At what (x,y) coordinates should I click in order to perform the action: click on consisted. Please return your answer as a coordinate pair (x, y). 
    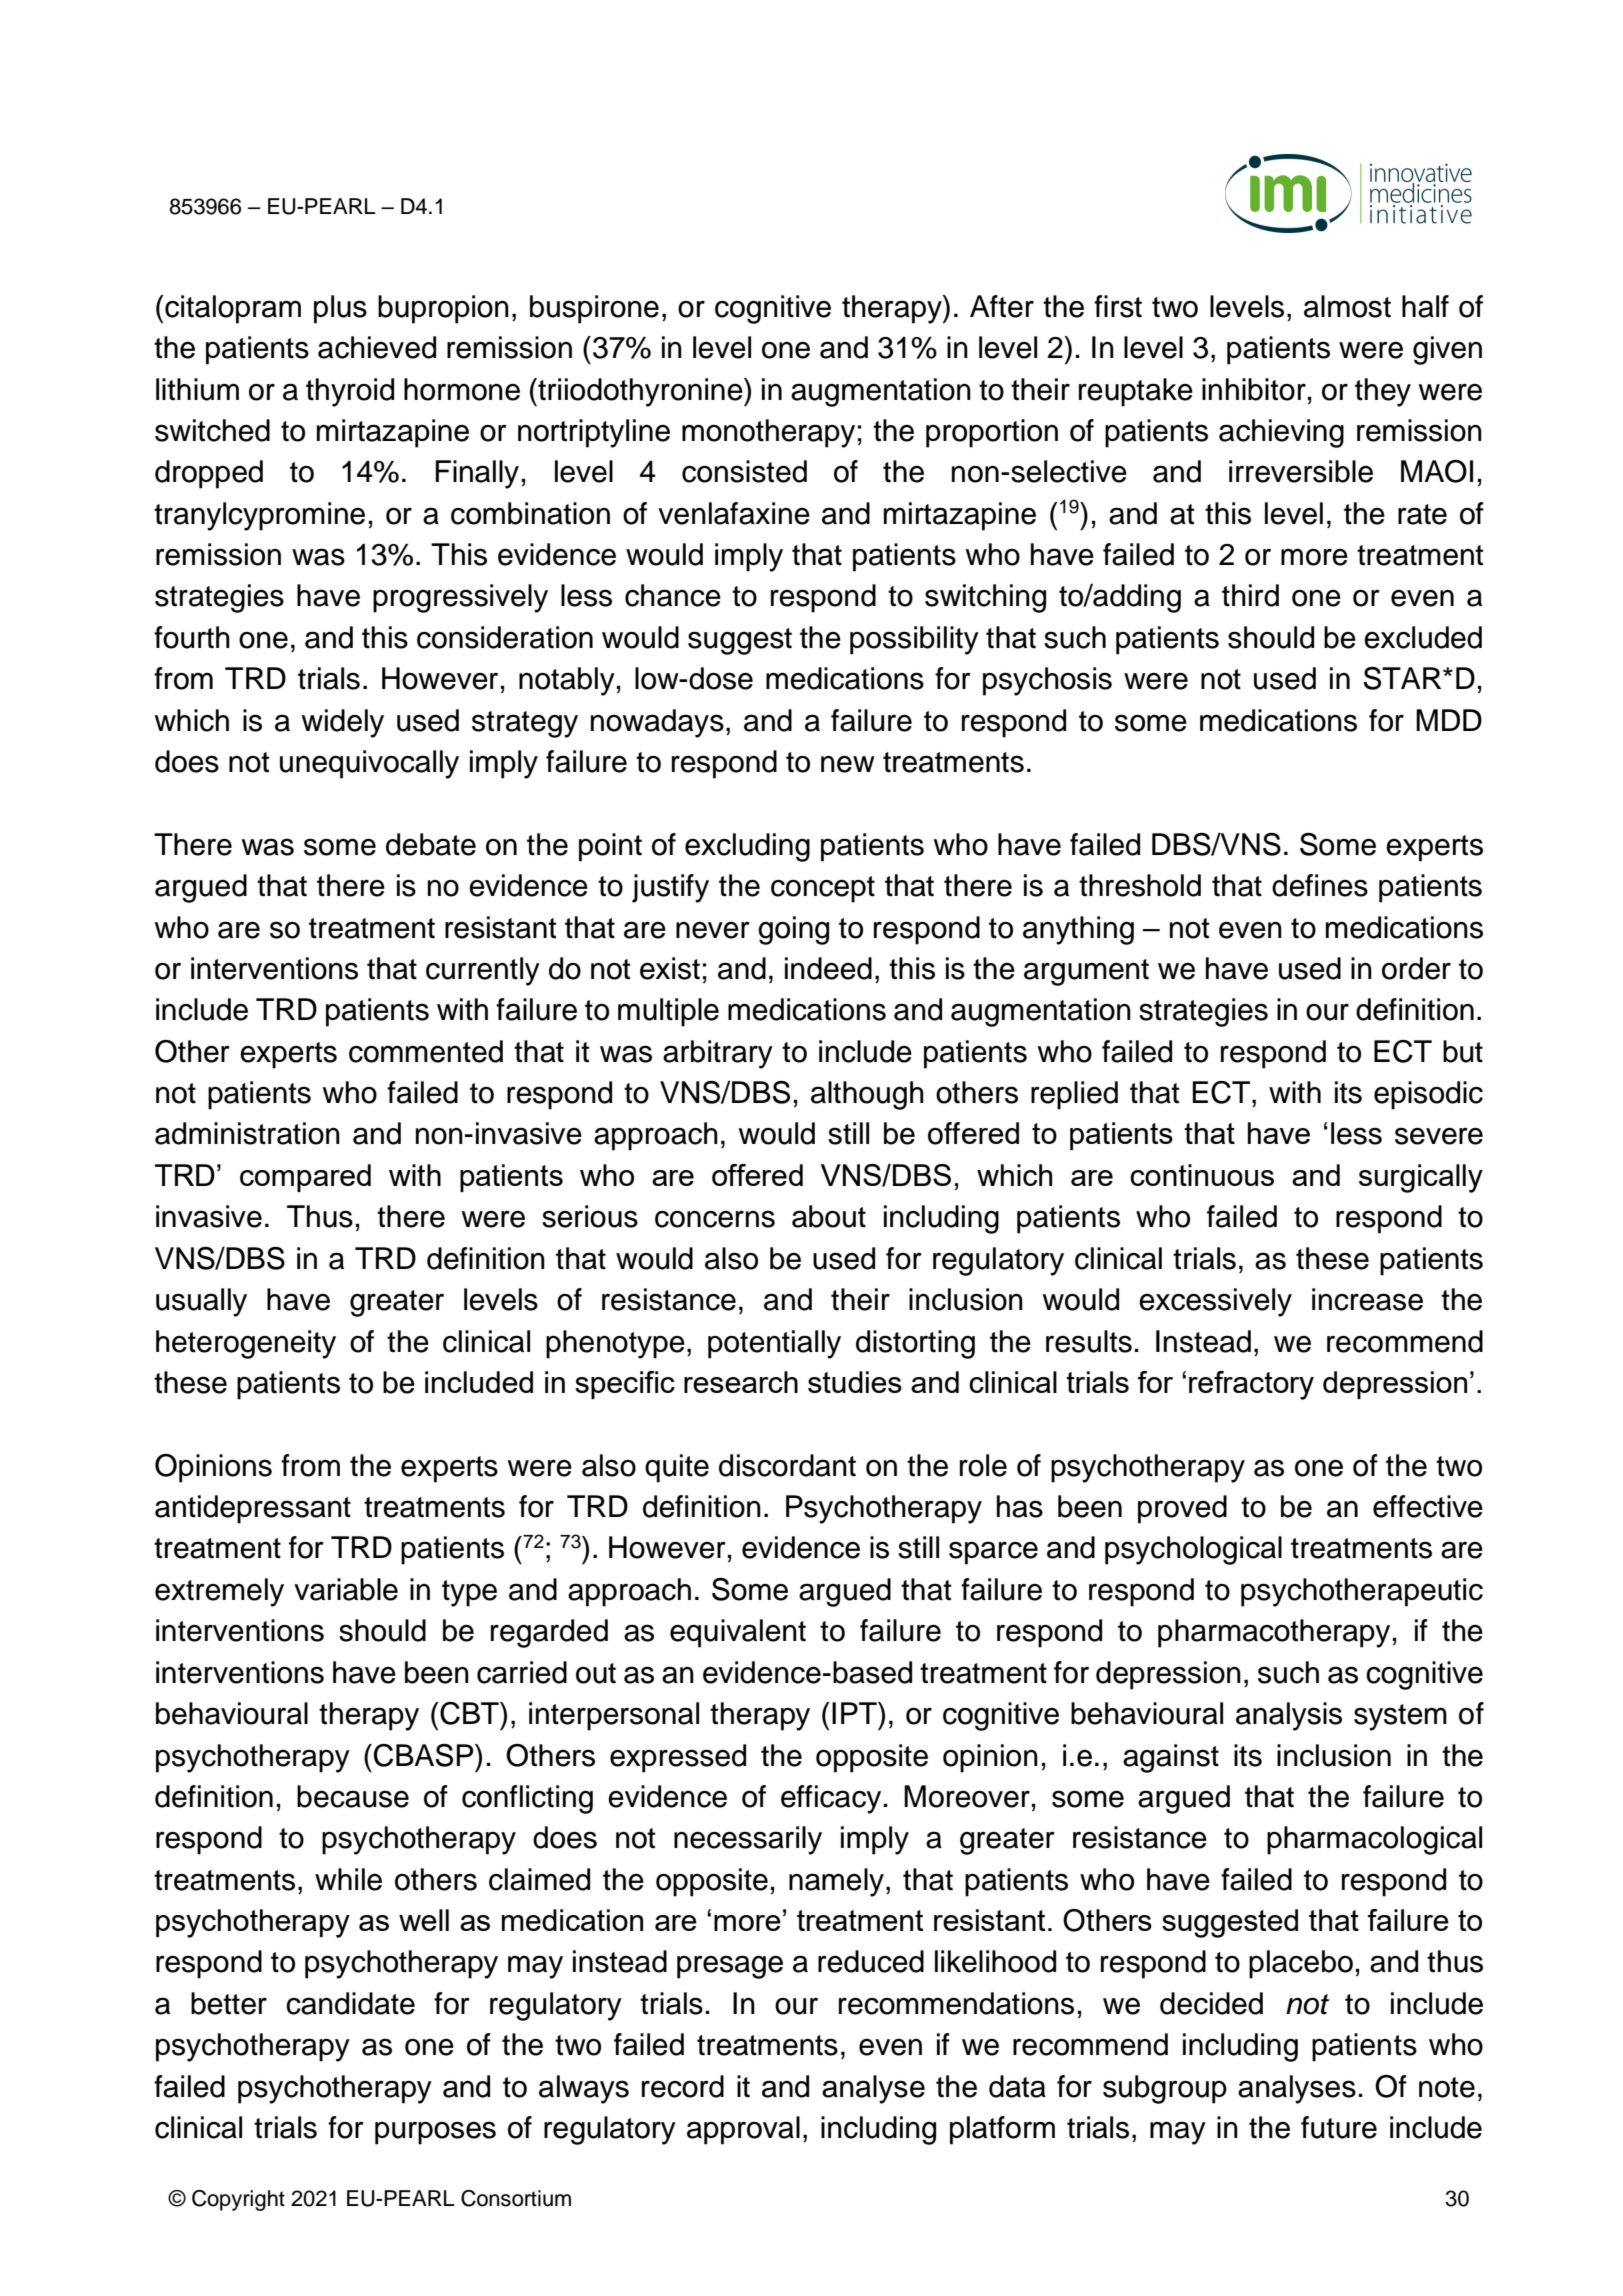
    Looking at the image, I should click on (744, 471).
